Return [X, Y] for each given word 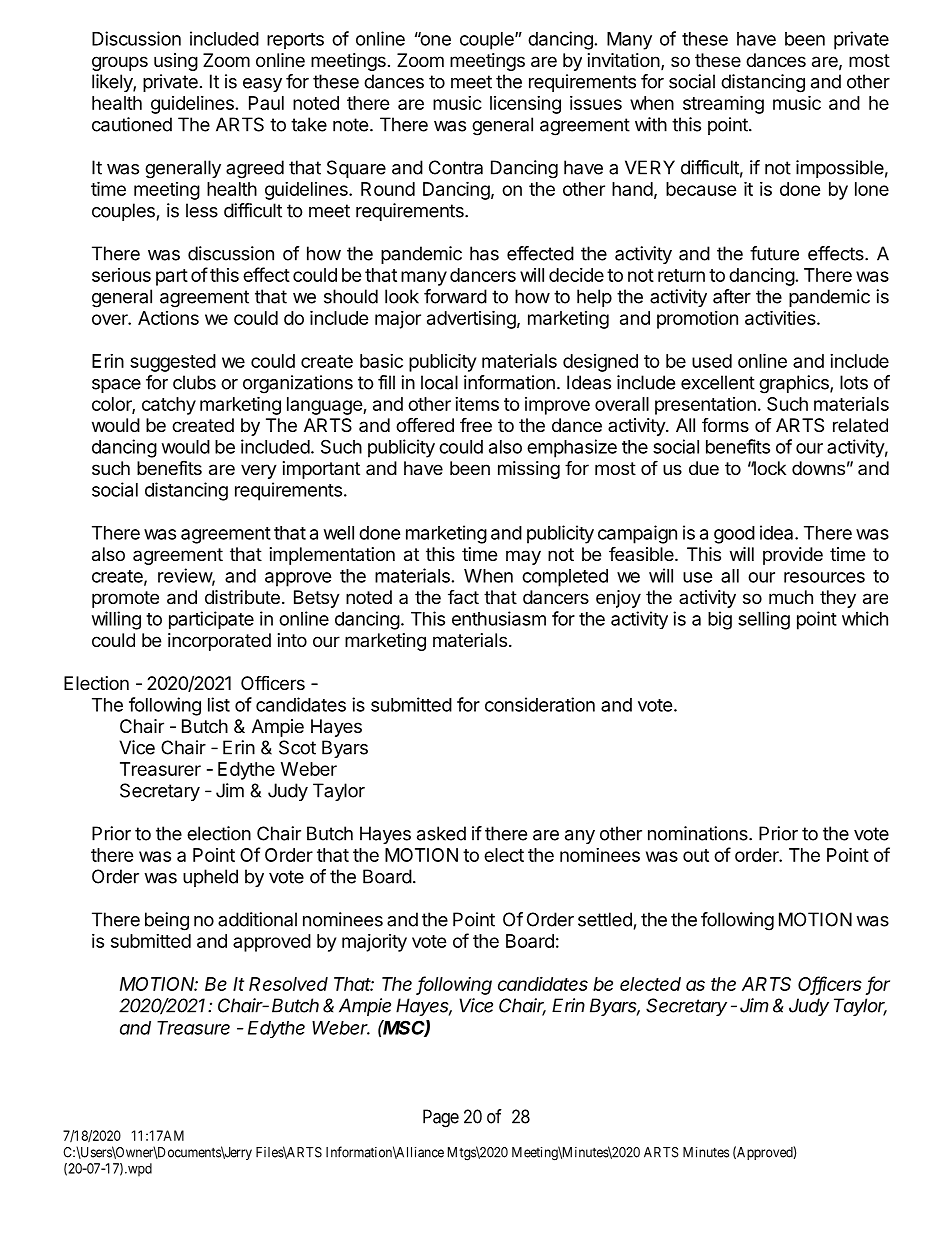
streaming [723, 104]
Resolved [288, 984]
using [176, 62]
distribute [242, 597]
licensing [525, 105]
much [791, 597]
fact [463, 597]
